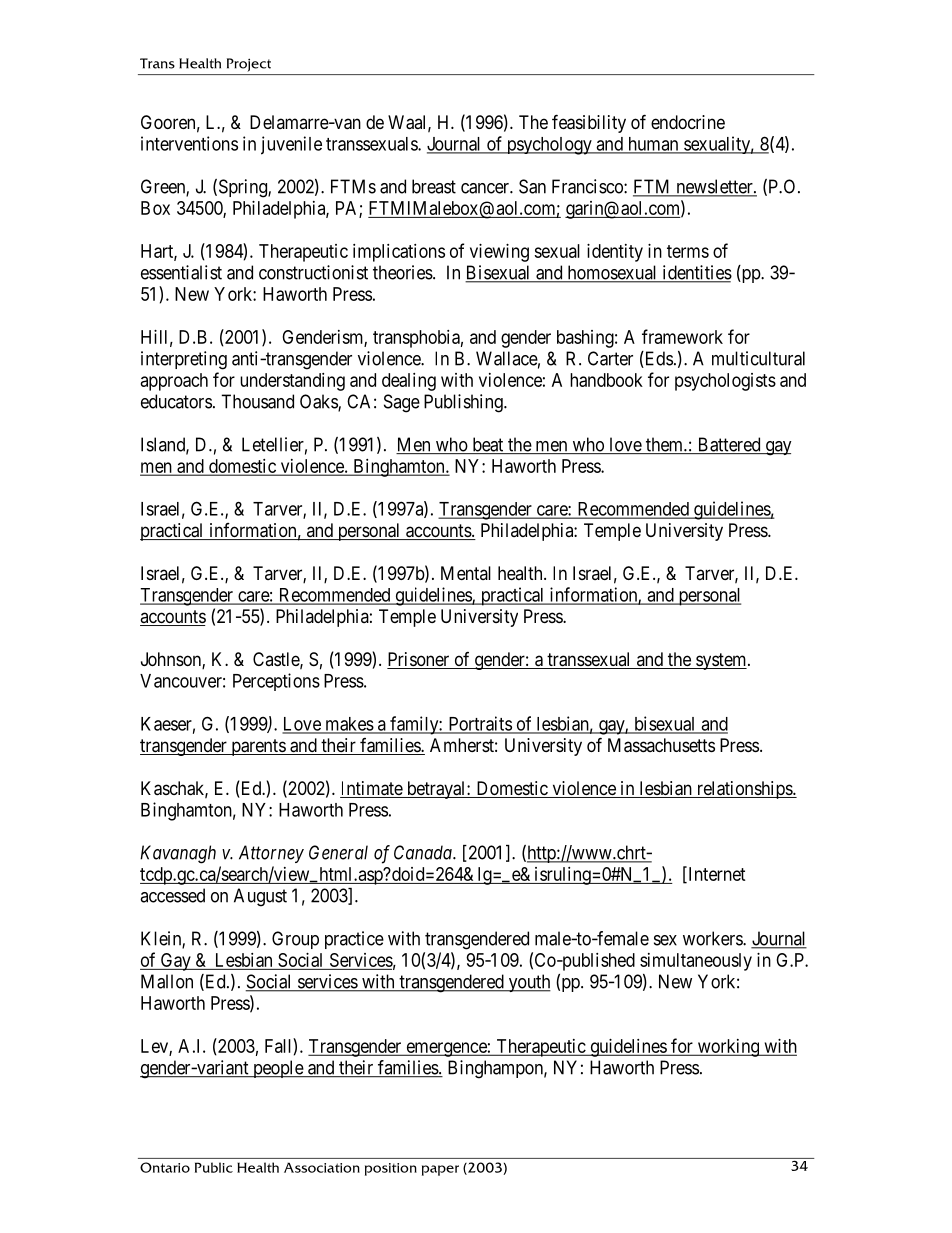 The height and width of the page is (1233, 952). Describe the element at coordinates (276, 682) in the page. I see `Perceptions` at that location.
